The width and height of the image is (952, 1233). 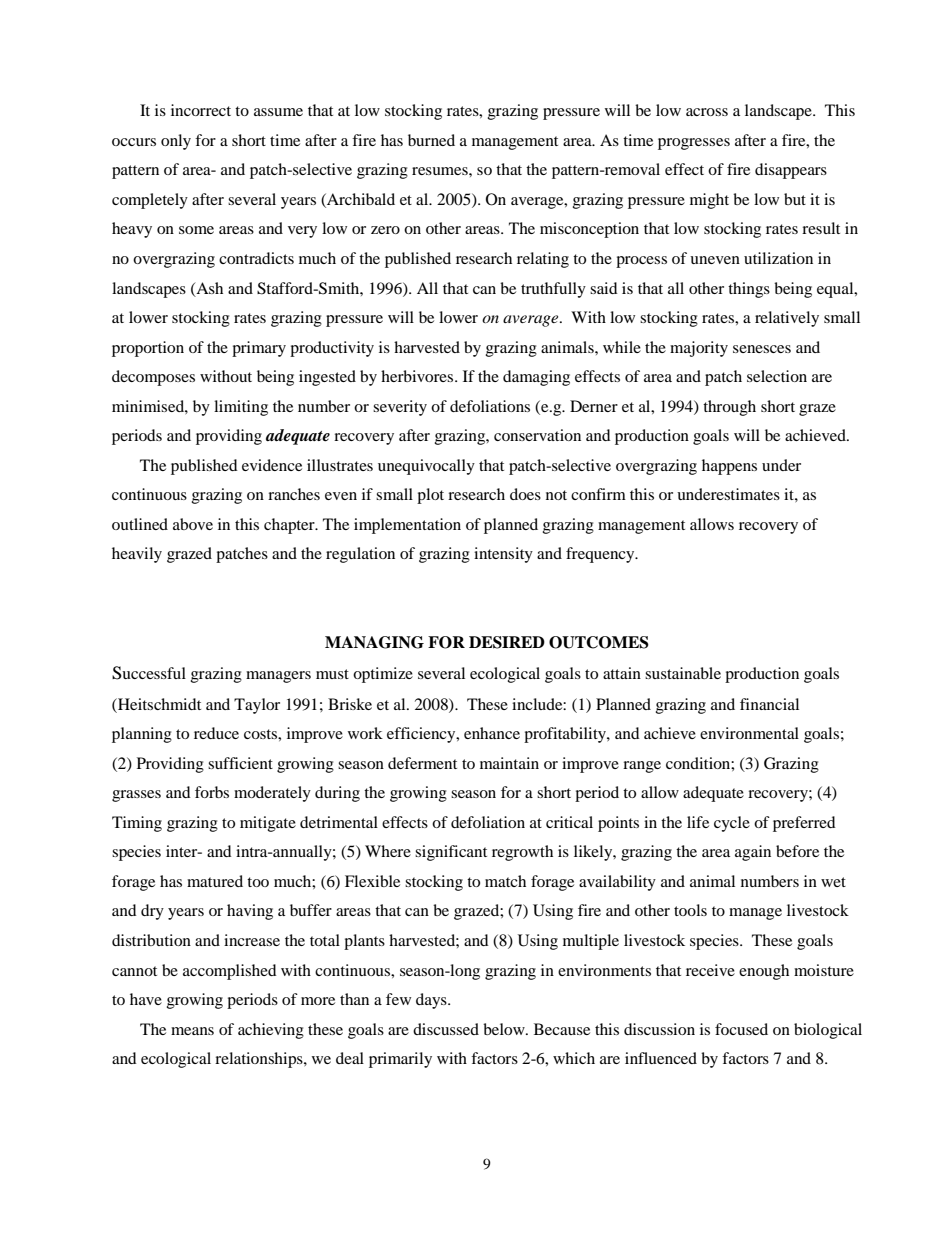 I want to click on maintain, so click(x=509, y=763).
